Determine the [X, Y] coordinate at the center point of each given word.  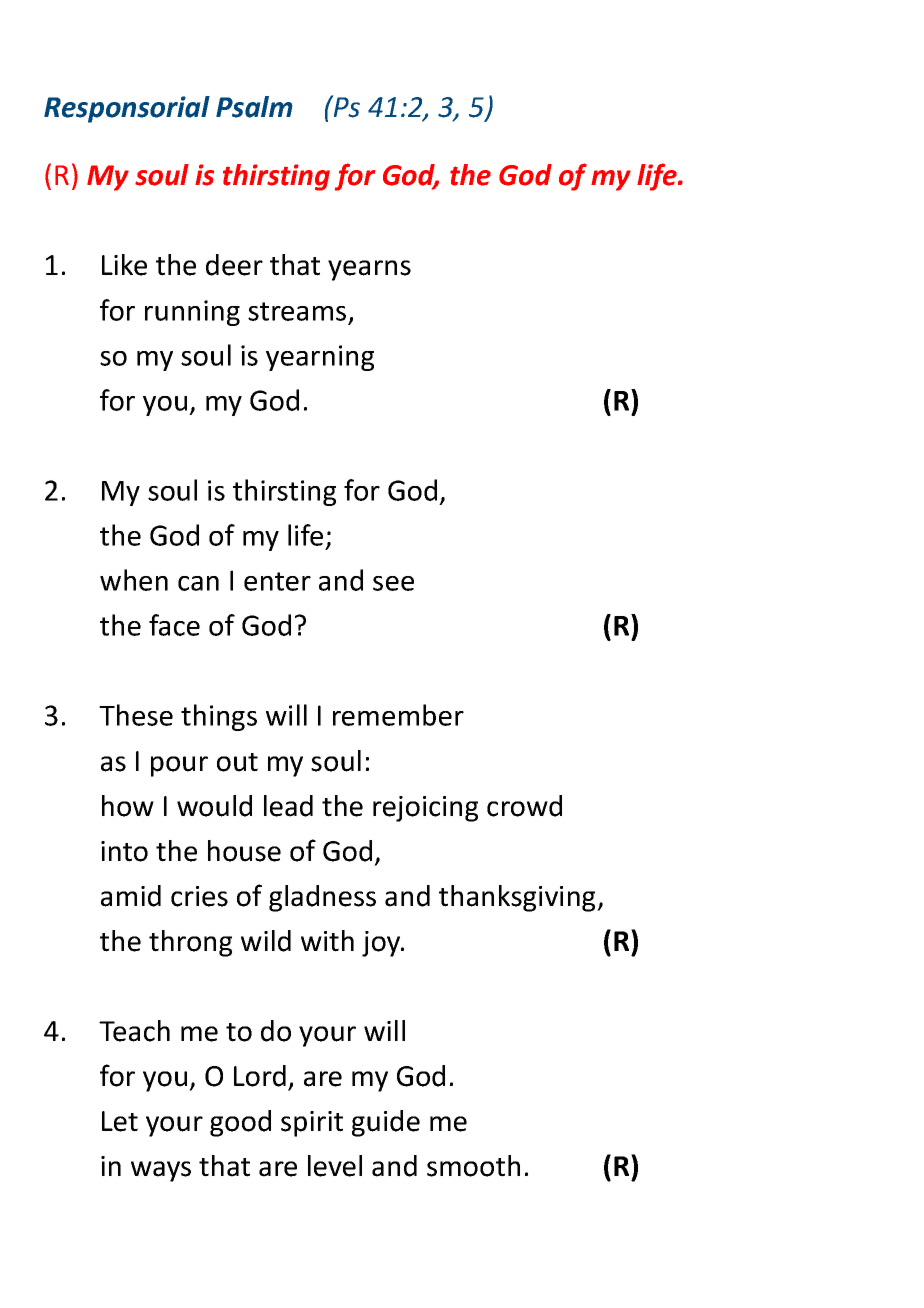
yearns [369, 270]
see [393, 583]
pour [179, 766]
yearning [320, 358]
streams [297, 311]
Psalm [254, 107]
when [134, 580]
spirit [312, 1124]
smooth [473, 1166]
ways [161, 1171]
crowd [524, 806]
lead [288, 806]
